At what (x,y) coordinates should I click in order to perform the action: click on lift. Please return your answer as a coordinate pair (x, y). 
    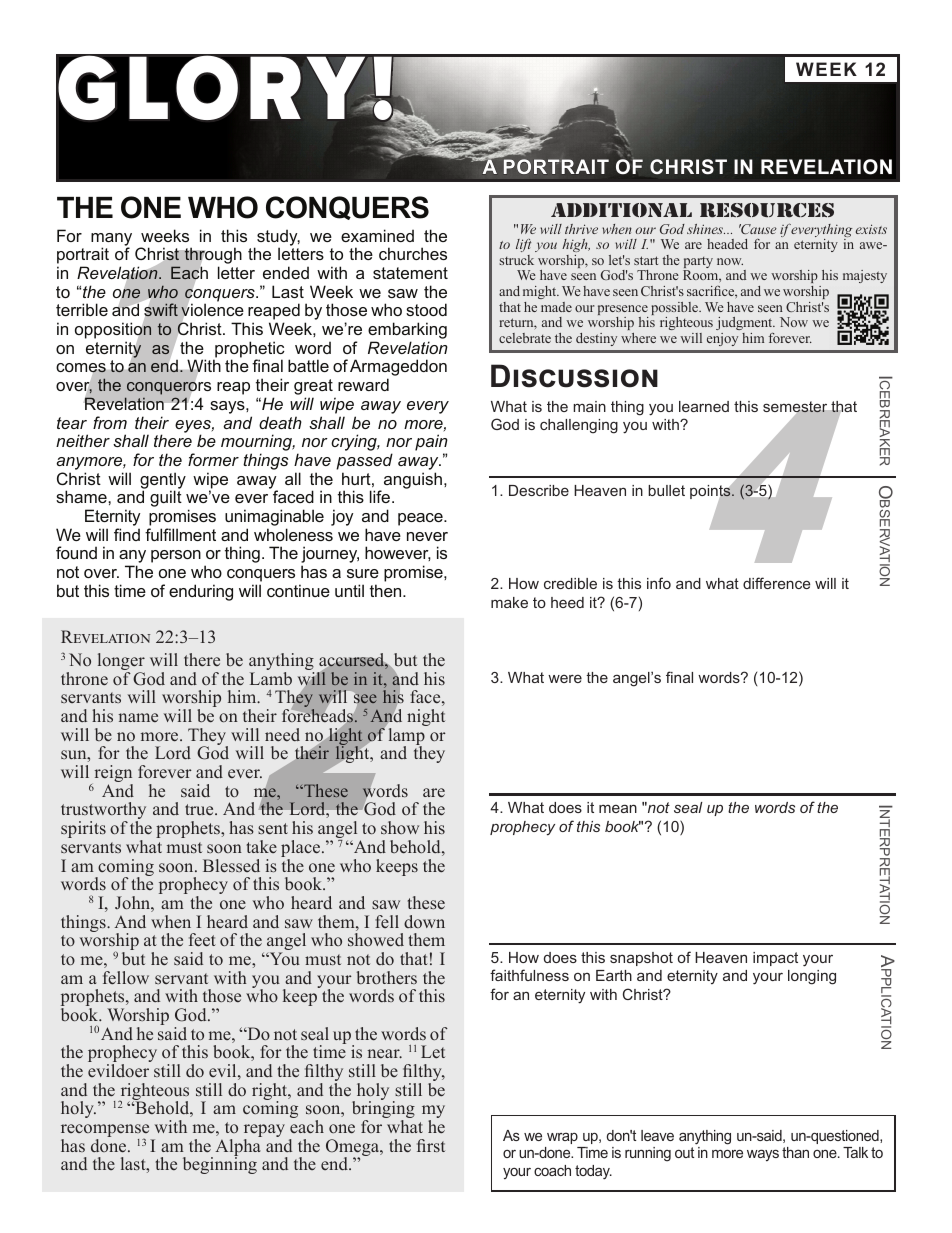
    Looking at the image, I should click on (523, 245).
